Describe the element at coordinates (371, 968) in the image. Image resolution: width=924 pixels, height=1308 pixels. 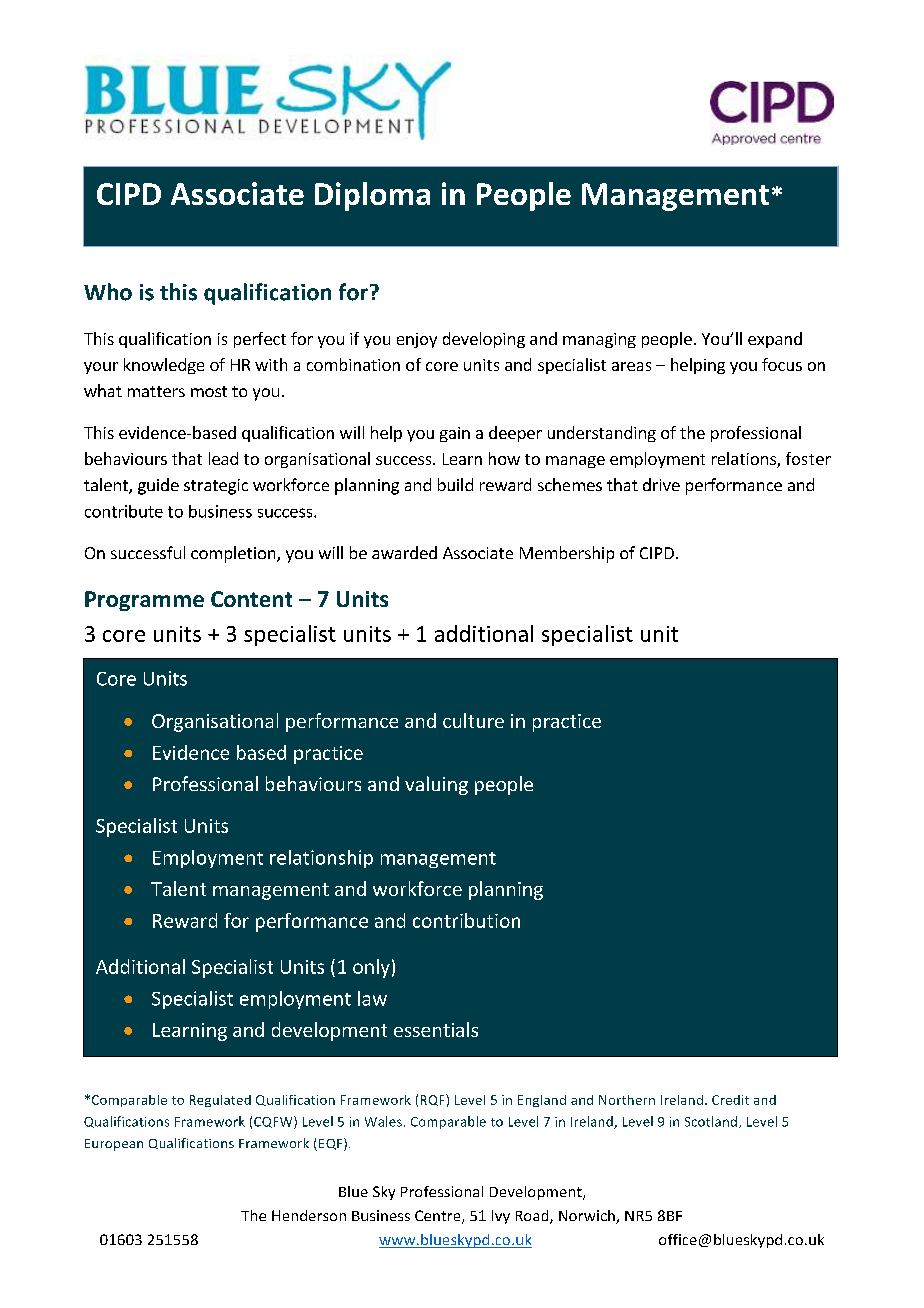
I see `only` at that location.
